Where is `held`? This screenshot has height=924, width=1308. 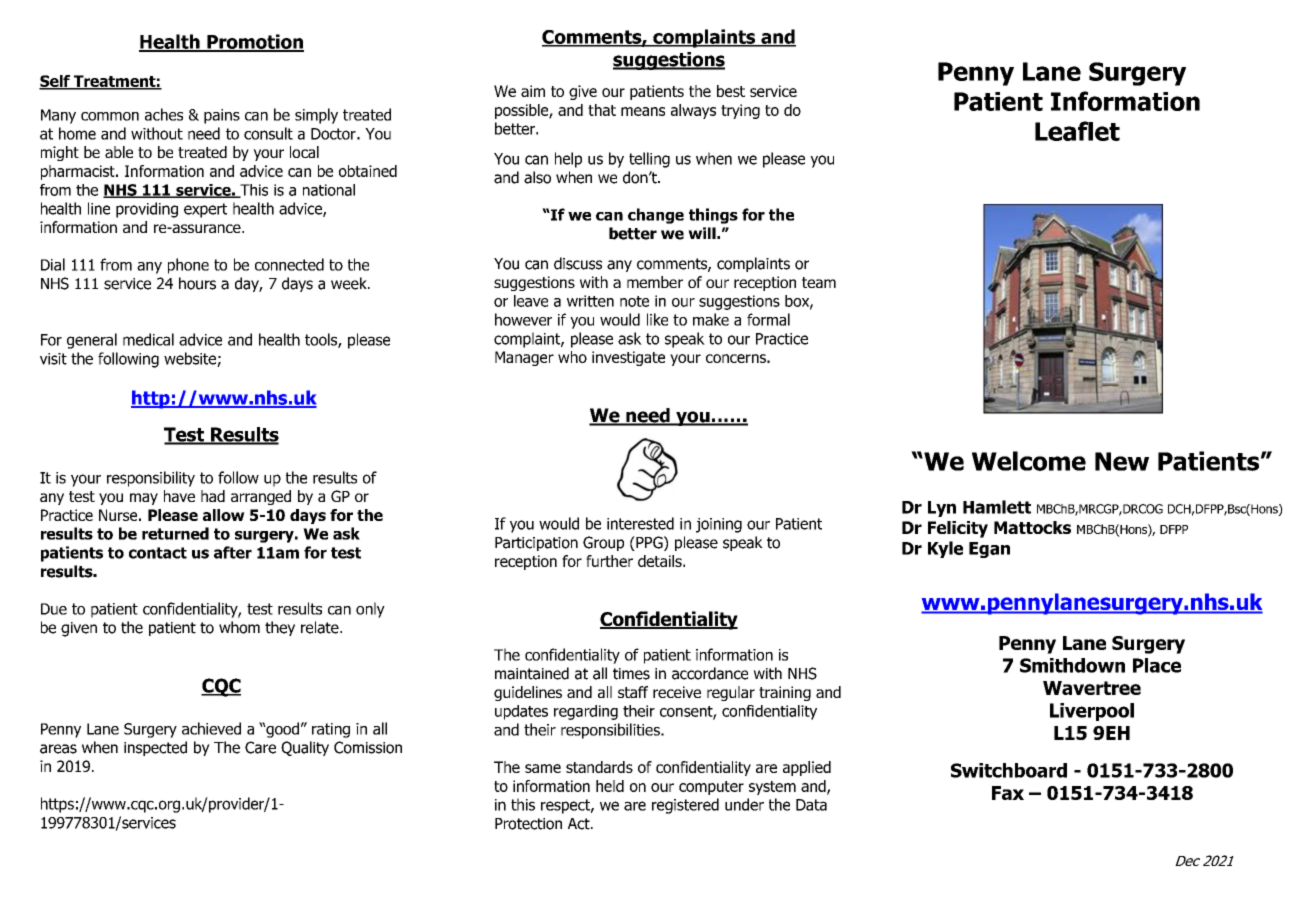 held is located at coordinates (610, 786).
